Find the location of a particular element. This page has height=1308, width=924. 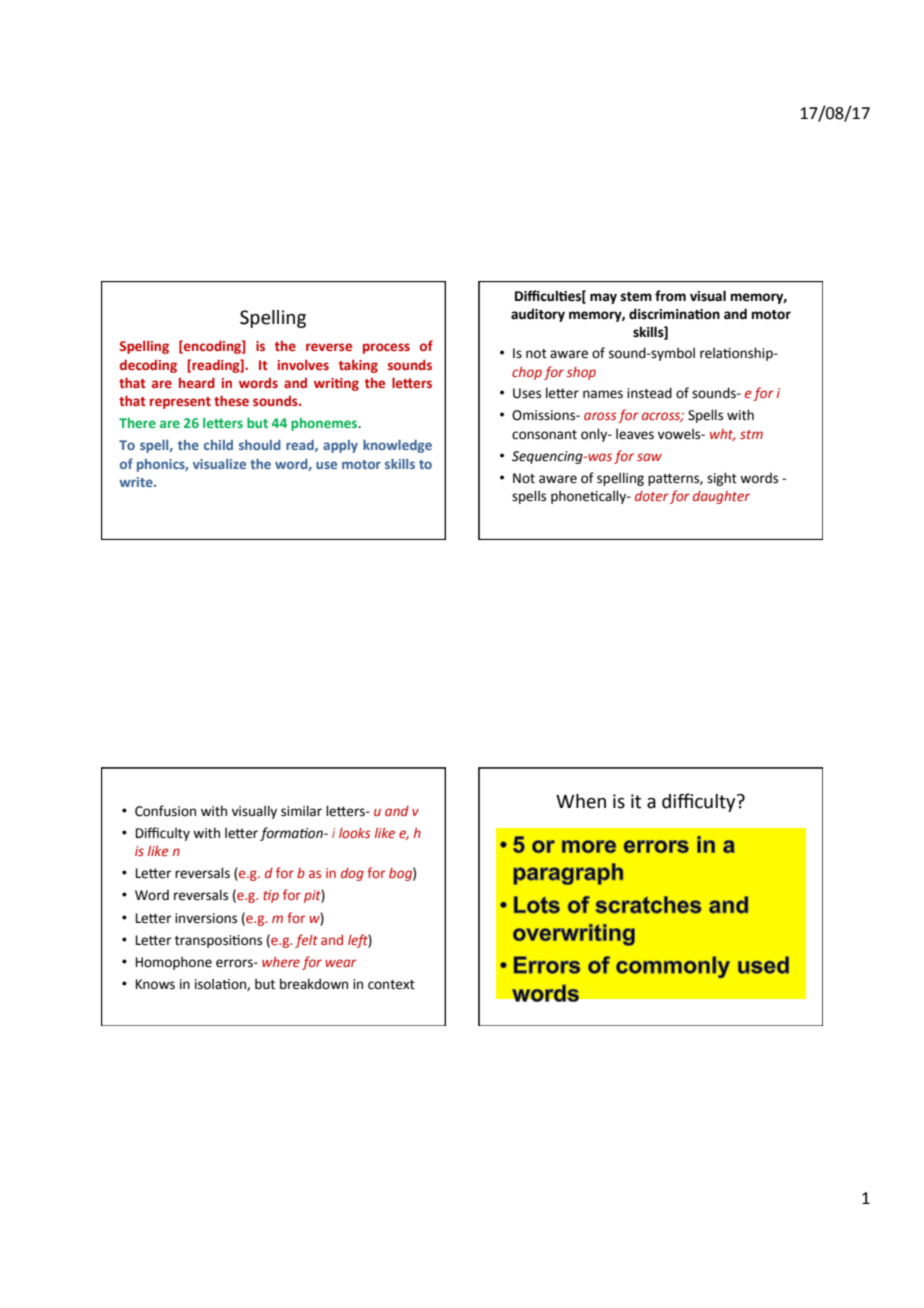

Knows is located at coordinates (155, 984).
